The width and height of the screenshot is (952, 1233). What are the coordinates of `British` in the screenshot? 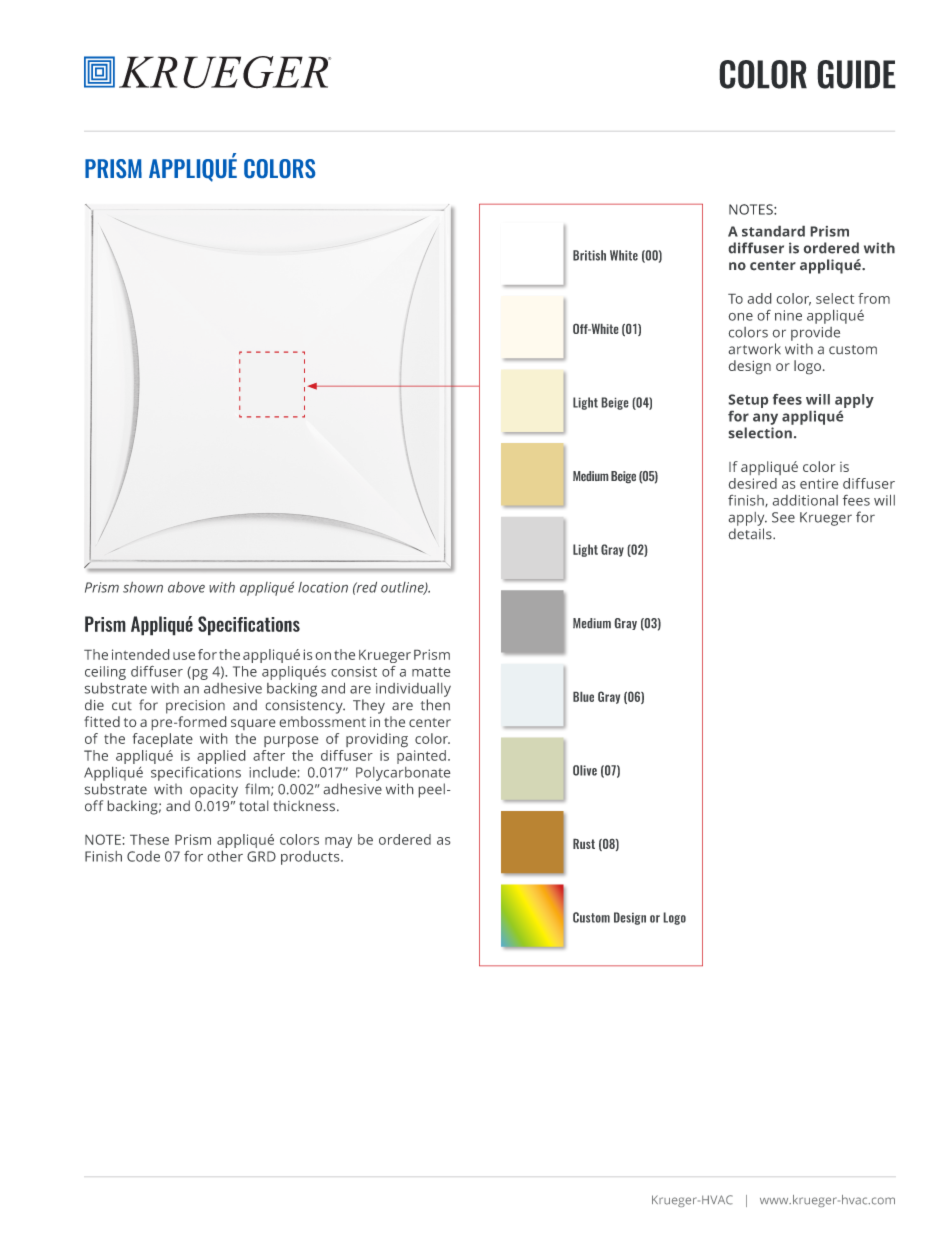 It's located at (589, 255).
